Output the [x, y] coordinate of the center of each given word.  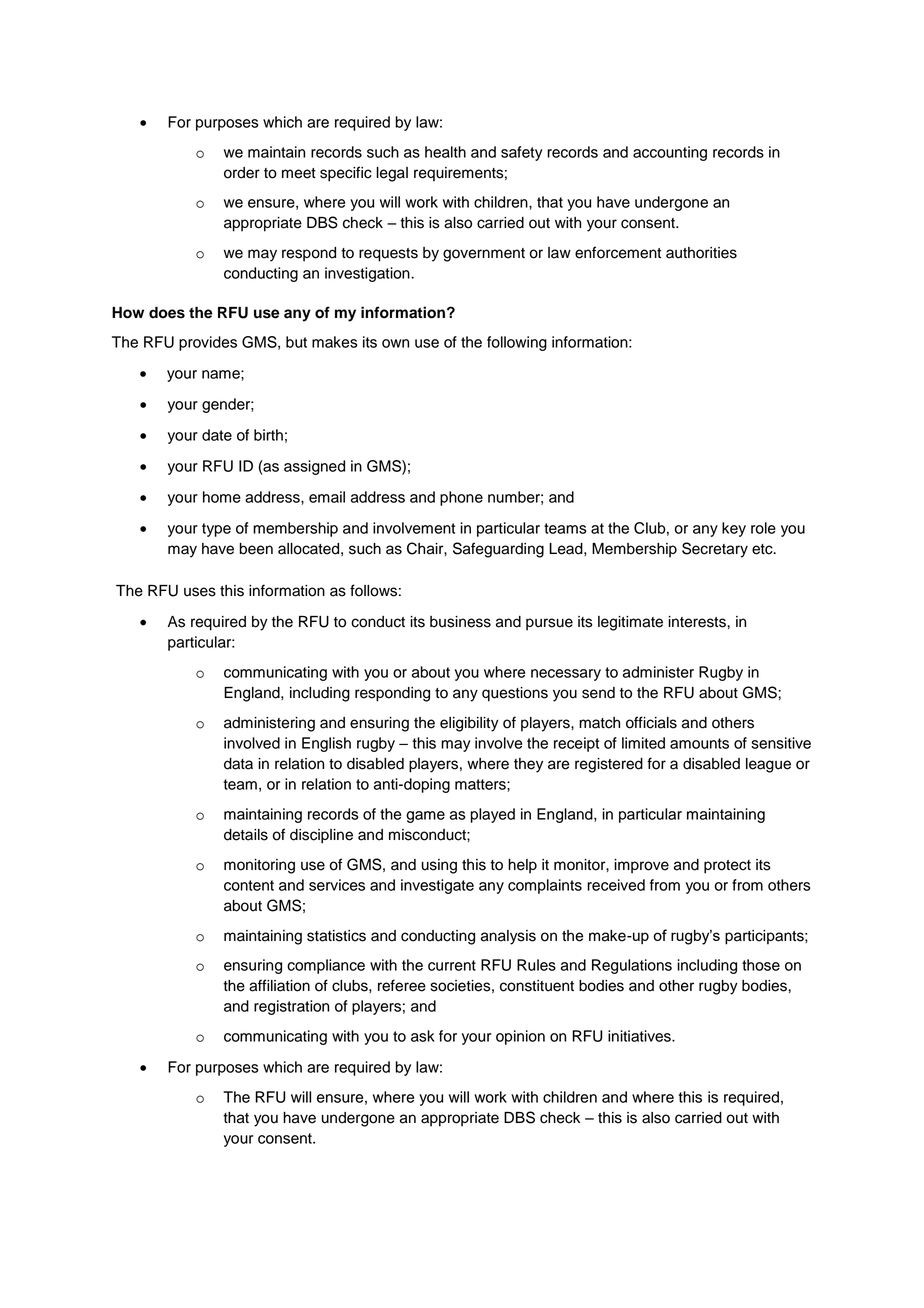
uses [200, 592]
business [460, 622]
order [242, 173]
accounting [670, 153]
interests [698, 622]
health [445, 152]
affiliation [279, 985]
